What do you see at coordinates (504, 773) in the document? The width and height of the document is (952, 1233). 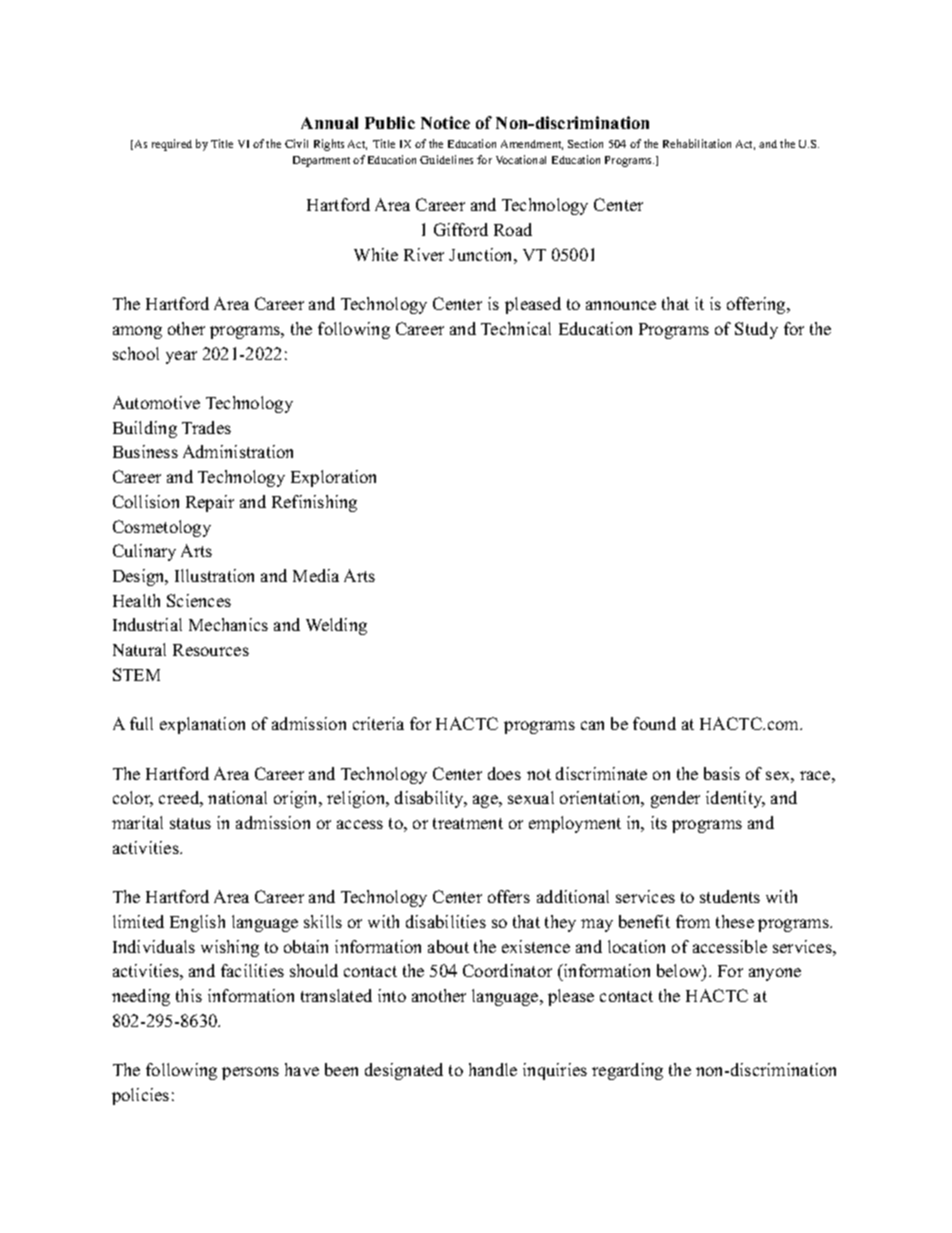 I see `does` at bounding box center [504, 773].
